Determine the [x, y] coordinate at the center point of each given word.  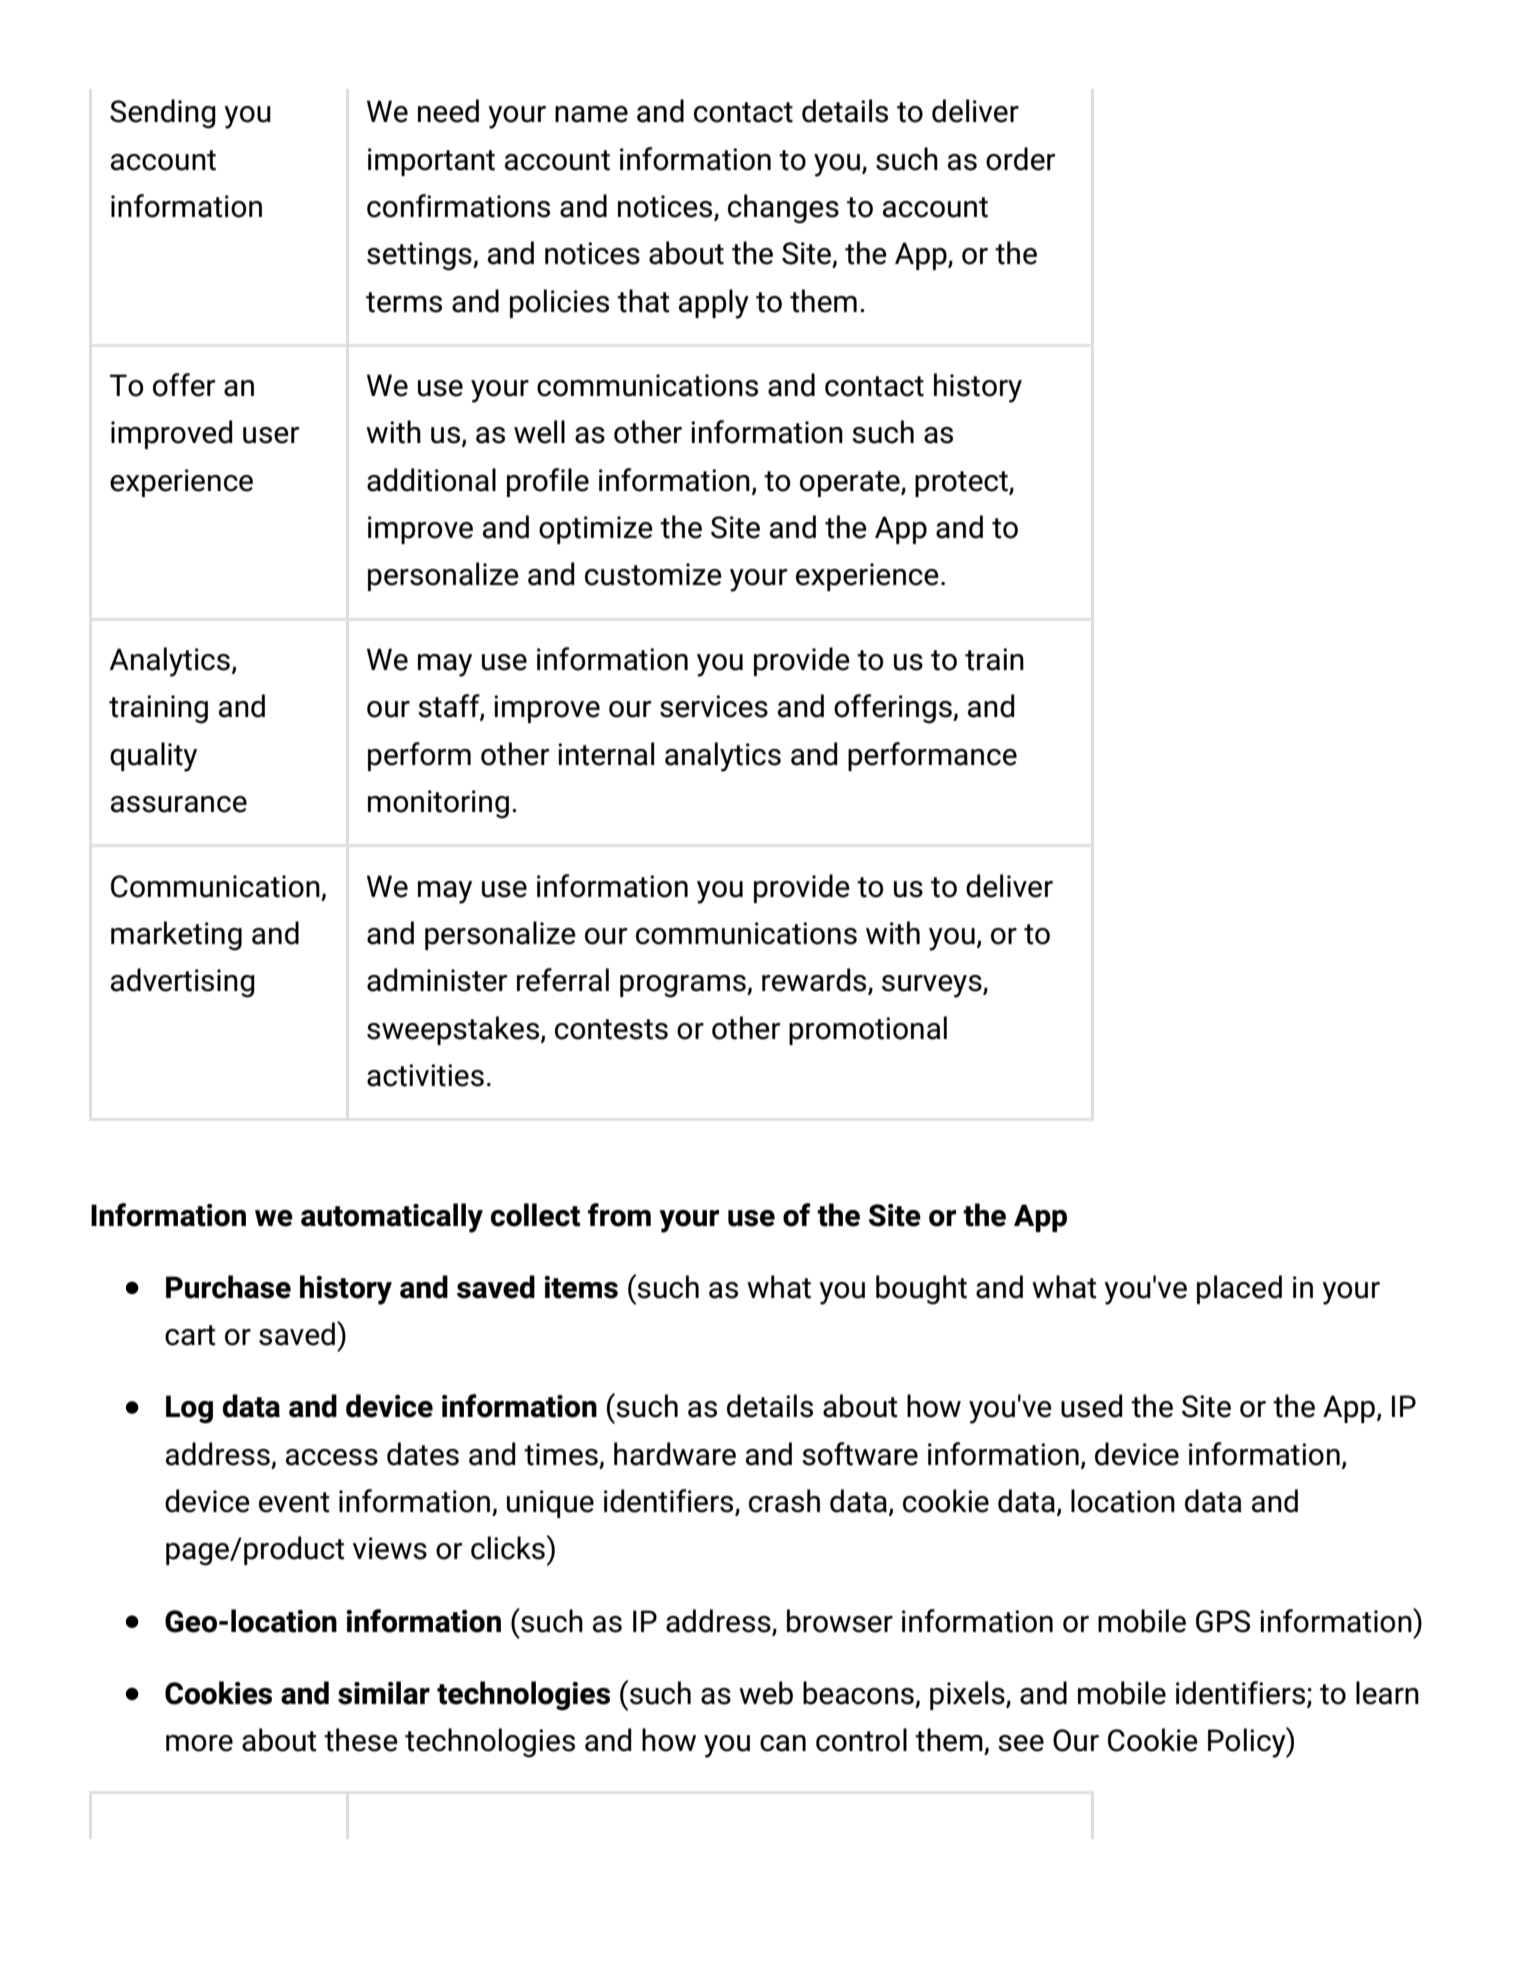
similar [384, 1693]
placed [1239, 1289]
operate [851, 484]
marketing [176, 936]
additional [431, 480]
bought [921, 1290]
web [766, 1693]
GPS [1223, 1621]
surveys [933, 986]
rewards [815, 981]
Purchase [228, 1287]
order [1020, 159]
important [431, 162]
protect [962, 484]
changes [783, 209]
